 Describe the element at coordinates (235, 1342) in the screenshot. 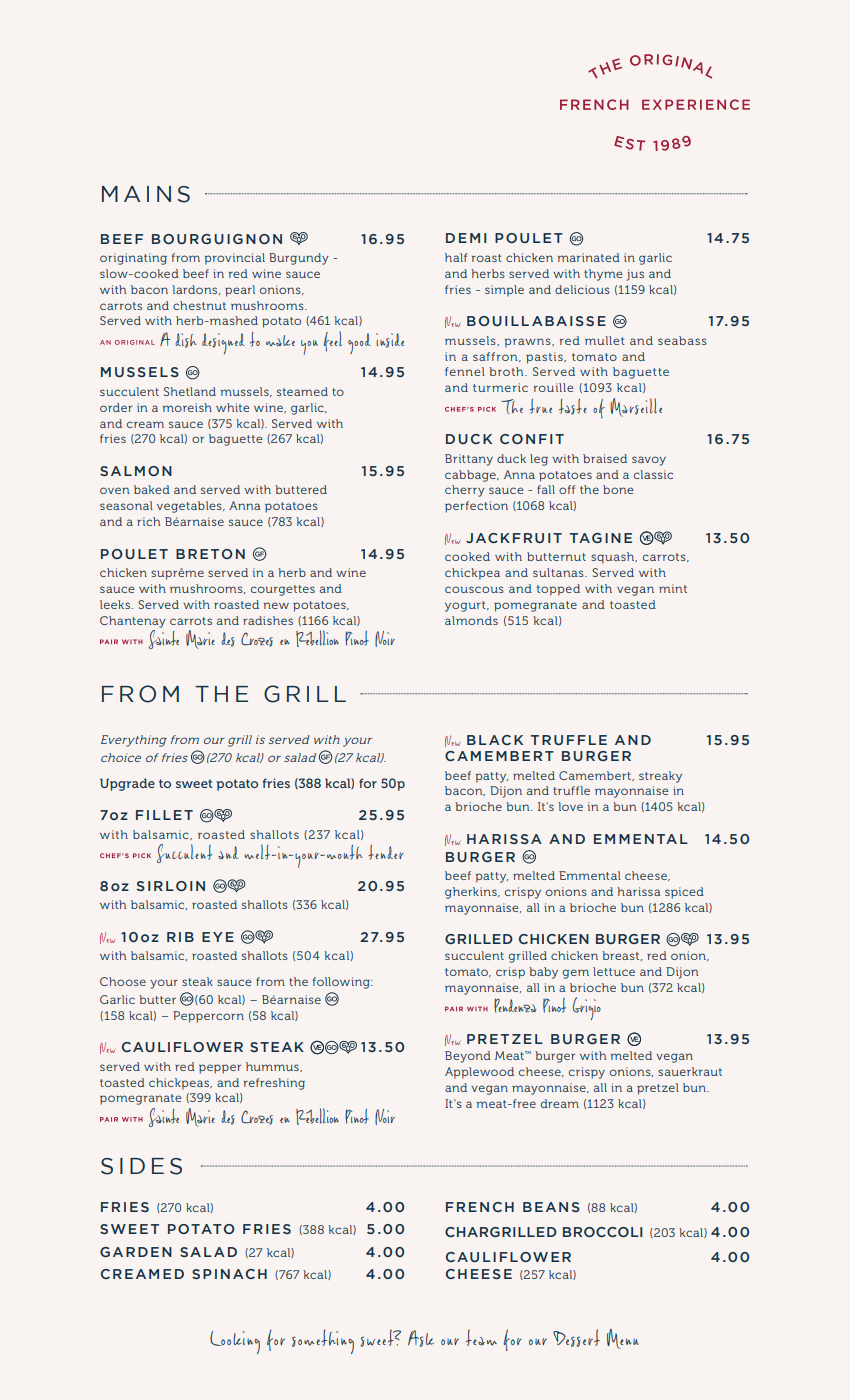

I see `Looking` at that location.
